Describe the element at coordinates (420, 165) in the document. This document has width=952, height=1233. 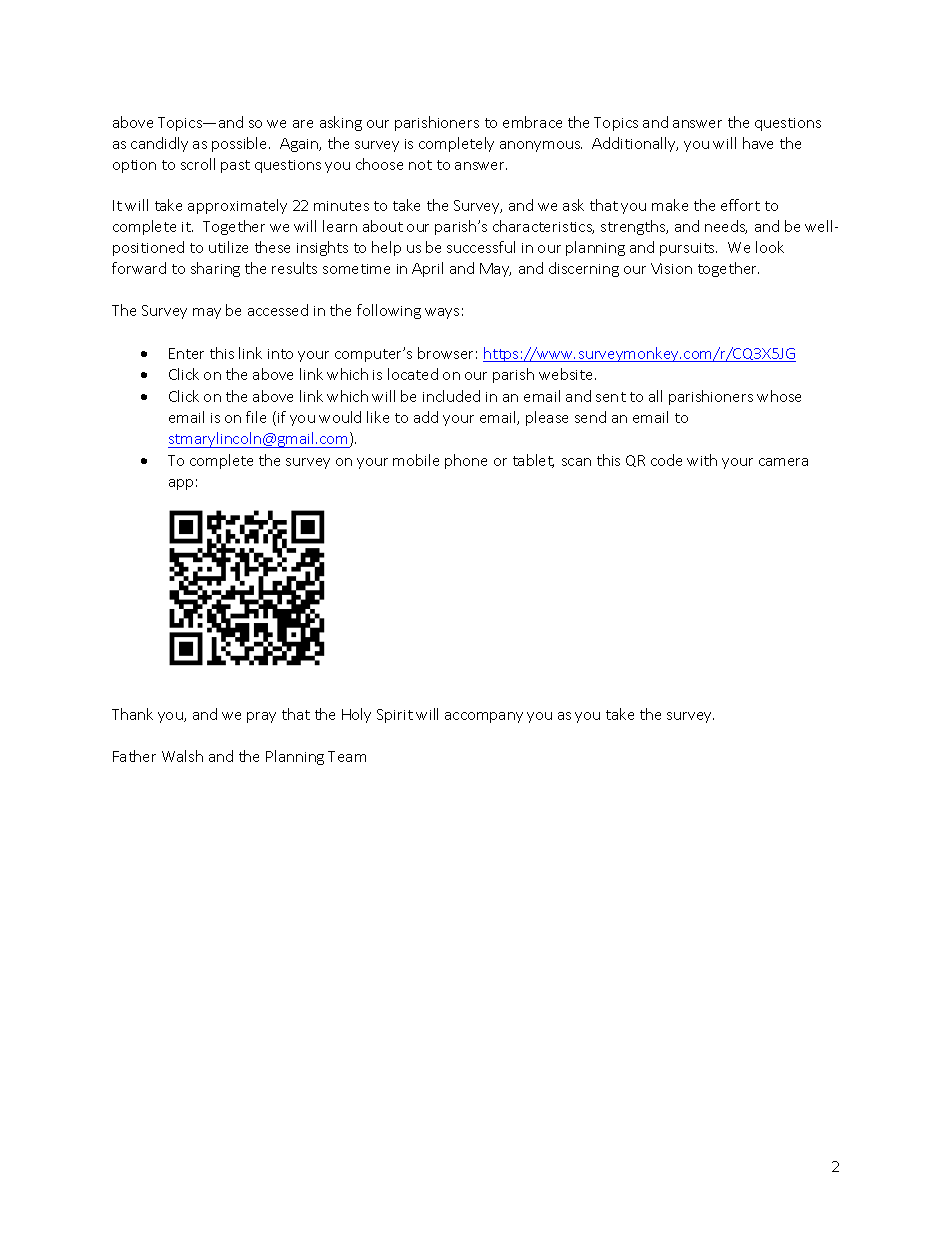
I see `not` at that location.
